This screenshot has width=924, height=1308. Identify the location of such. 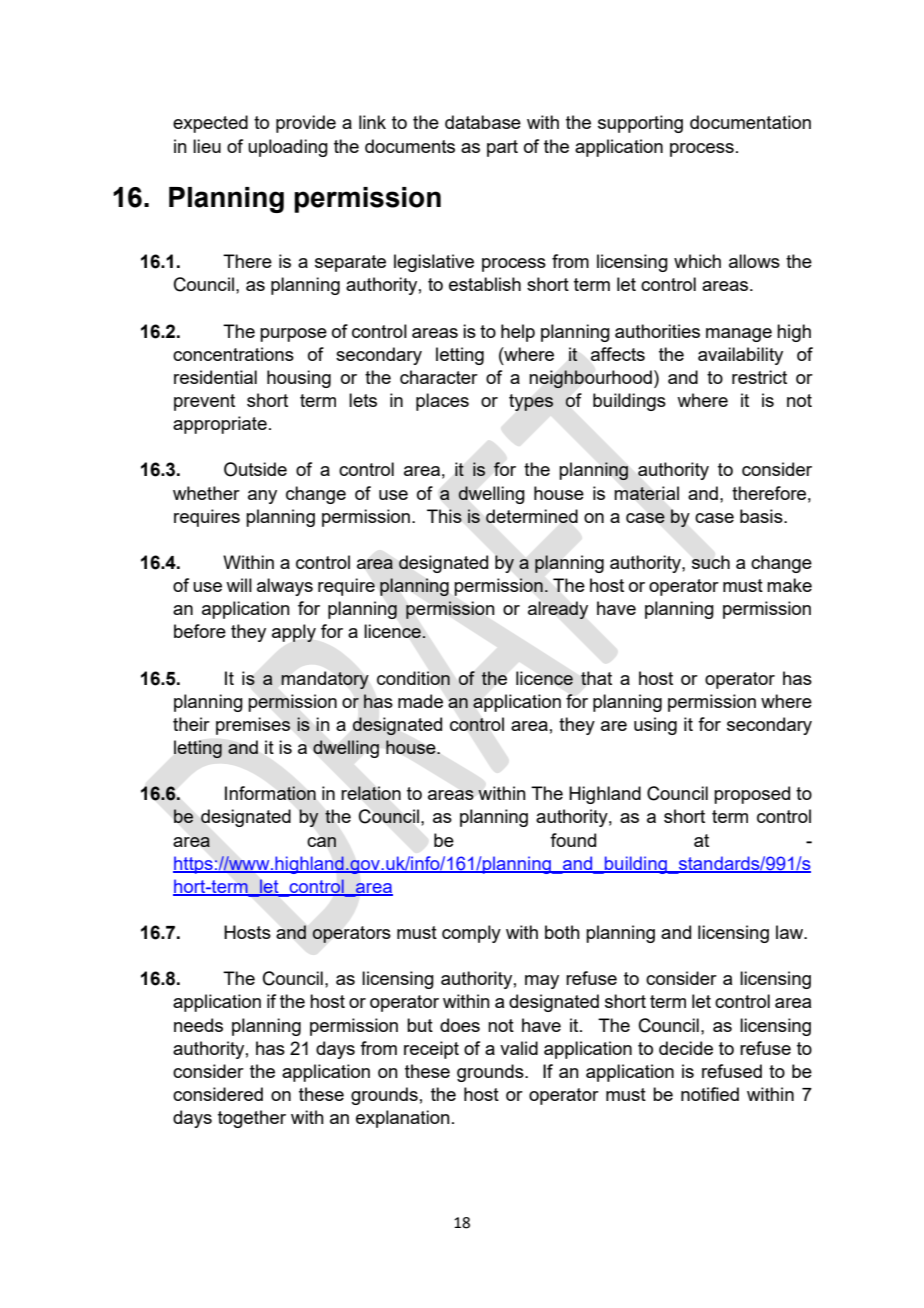
(711, 562).
